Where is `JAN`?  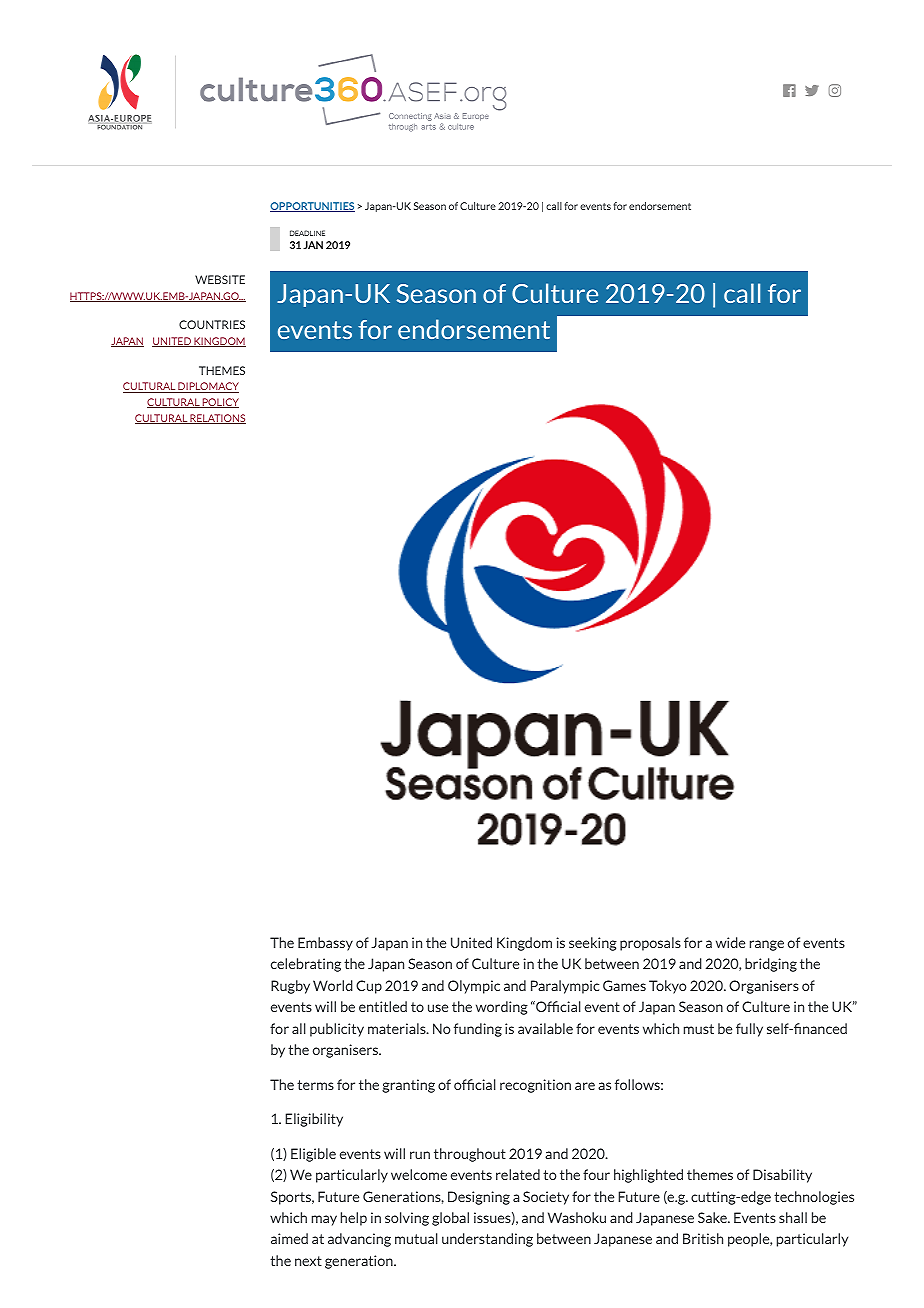 JAN is located at coordinates (313, 245).
